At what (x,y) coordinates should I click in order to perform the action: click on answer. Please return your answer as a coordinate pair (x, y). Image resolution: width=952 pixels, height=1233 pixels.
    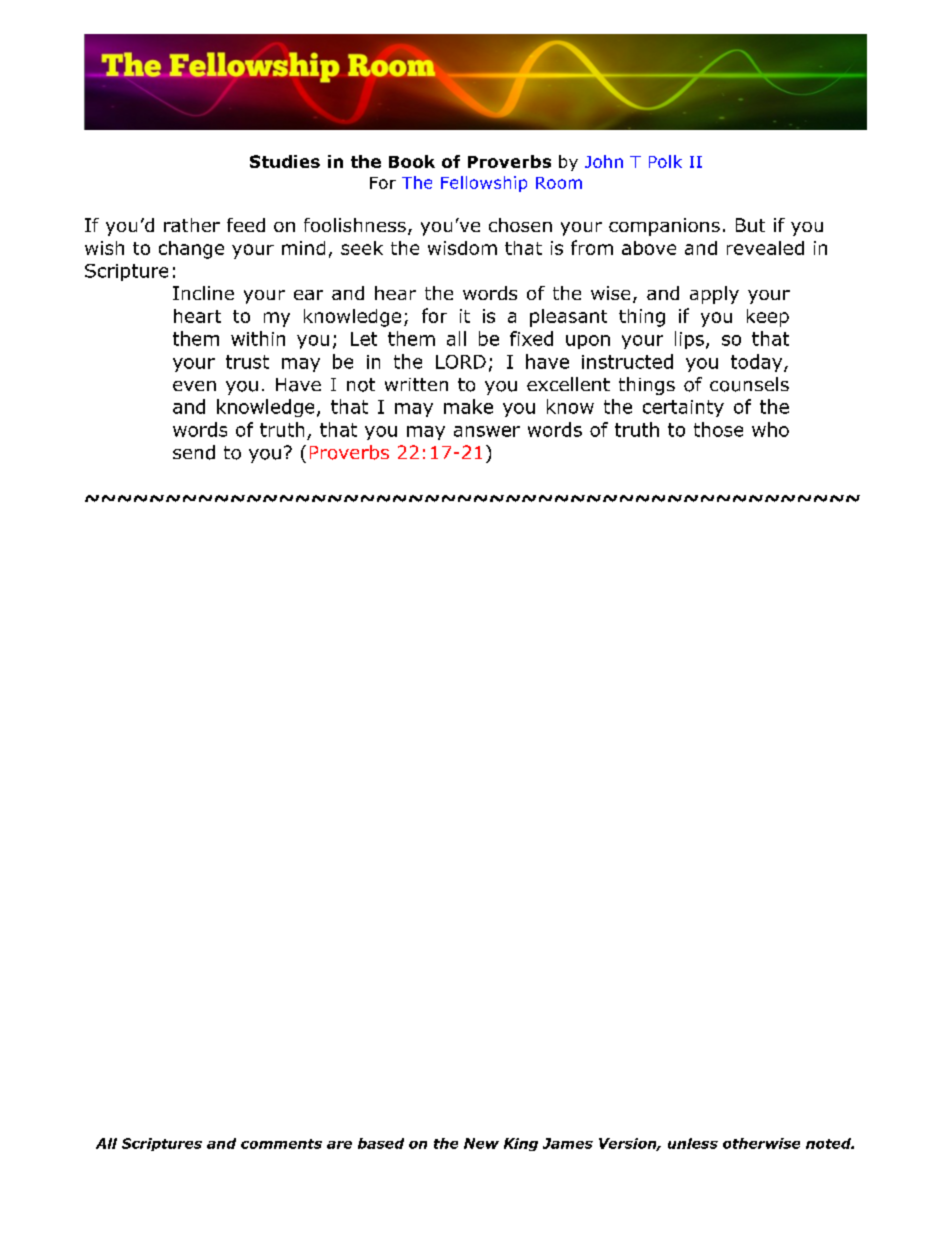
    Looking at the image, I should click on (487, 431).
